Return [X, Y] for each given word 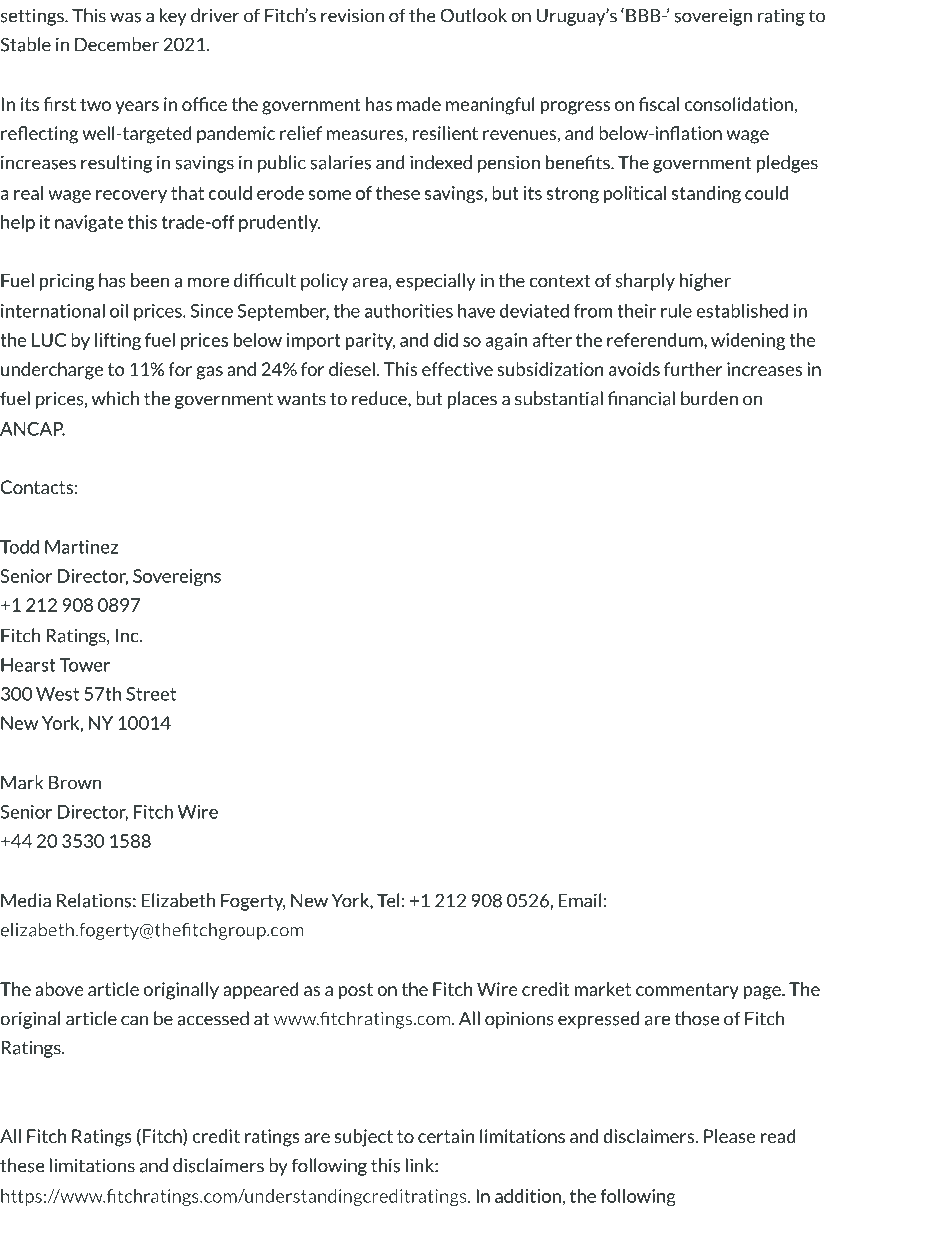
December [117, 44]
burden [709, 398]
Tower [84, 665]
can [135, 1020]
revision [352, 15]
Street [151, 694]
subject [364, 1138]
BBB [644, 16]
